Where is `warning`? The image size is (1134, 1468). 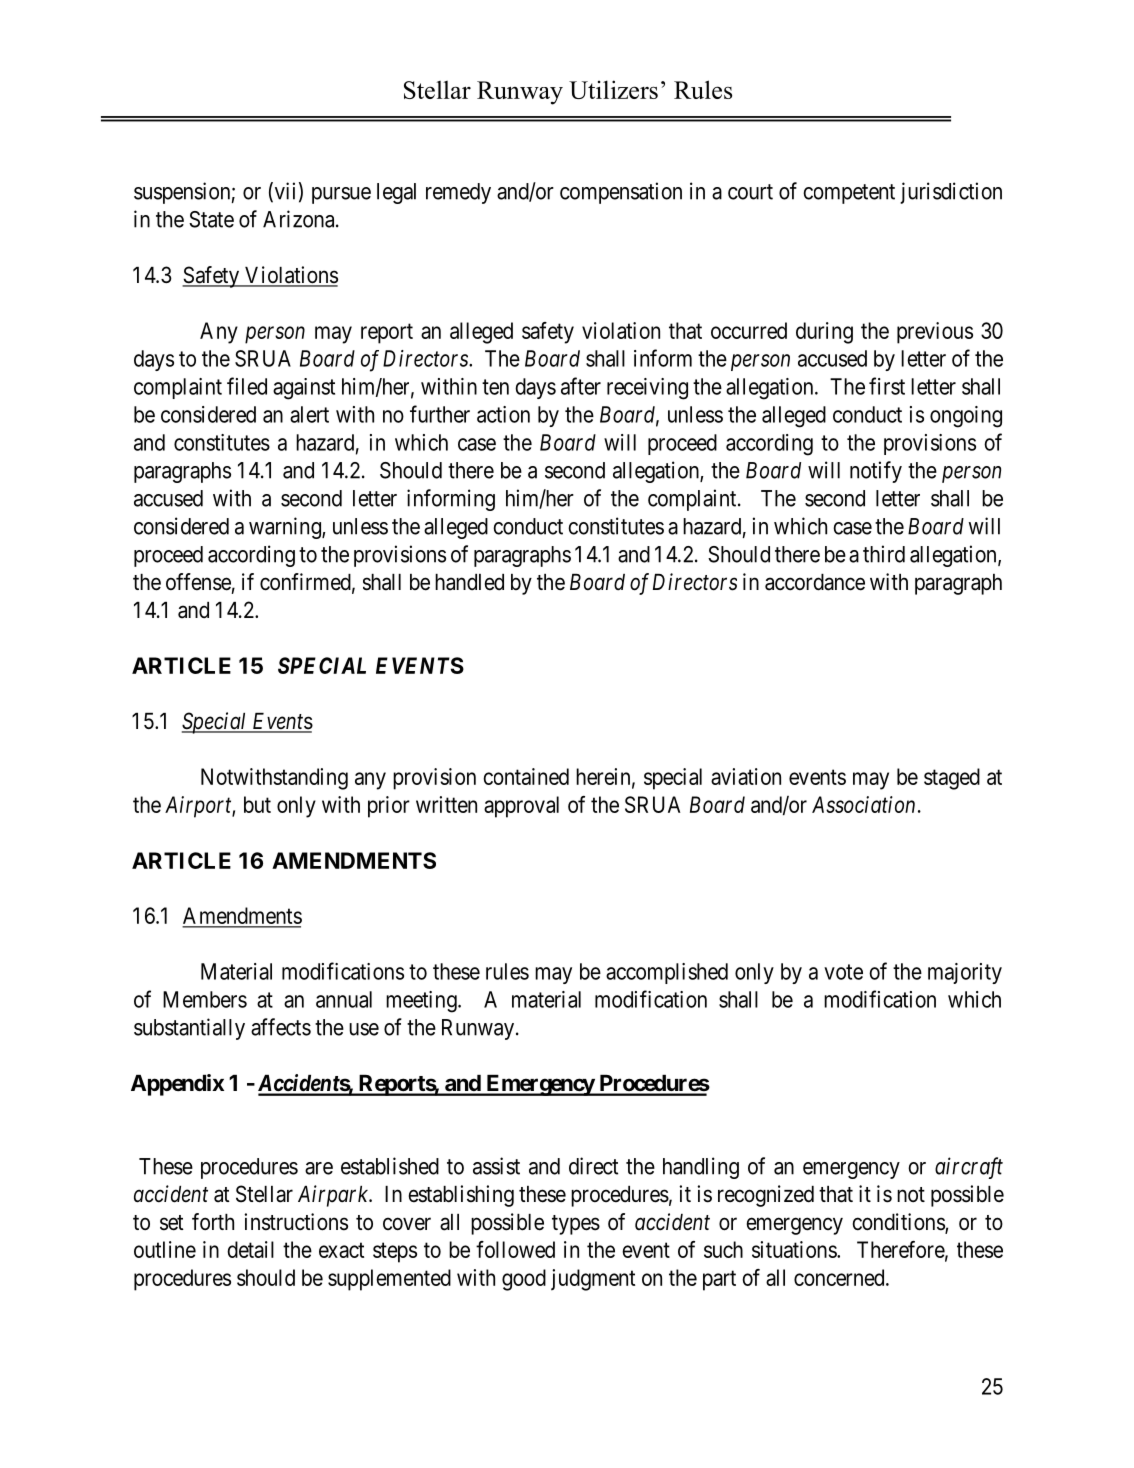
warning is located at coordinates (286, 528).
